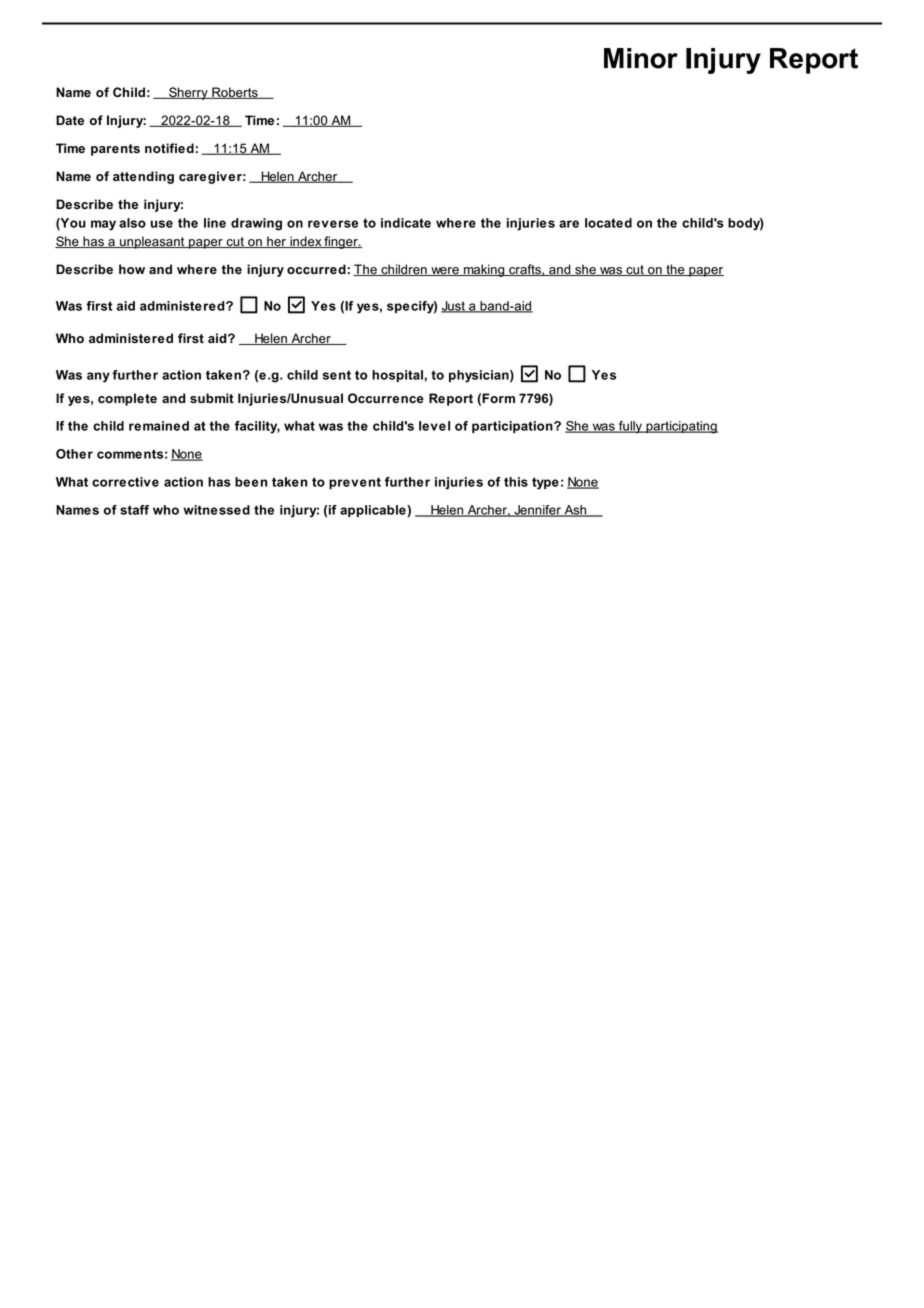 The image size is (924, 1308). What do you see at coordinates (134, 510) in the screenshot?
I see `staff` at bounding box center [134, 510].
